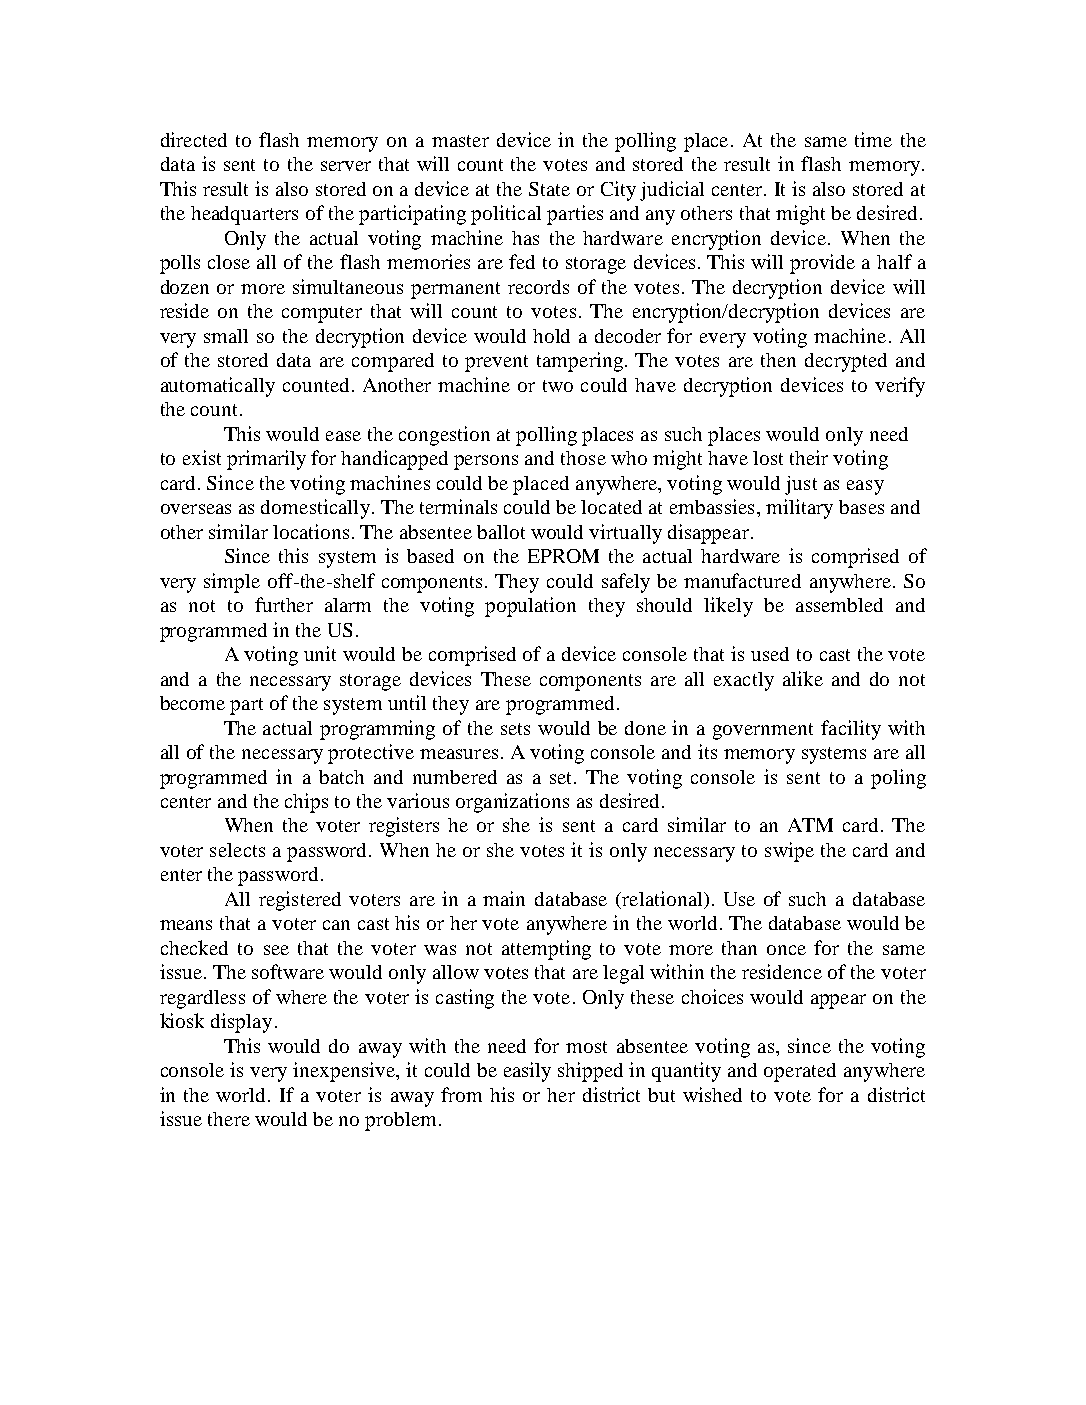 The height and width of the screenshot is (1405, 1086). I want to click on swipe, so click(789, 852).
